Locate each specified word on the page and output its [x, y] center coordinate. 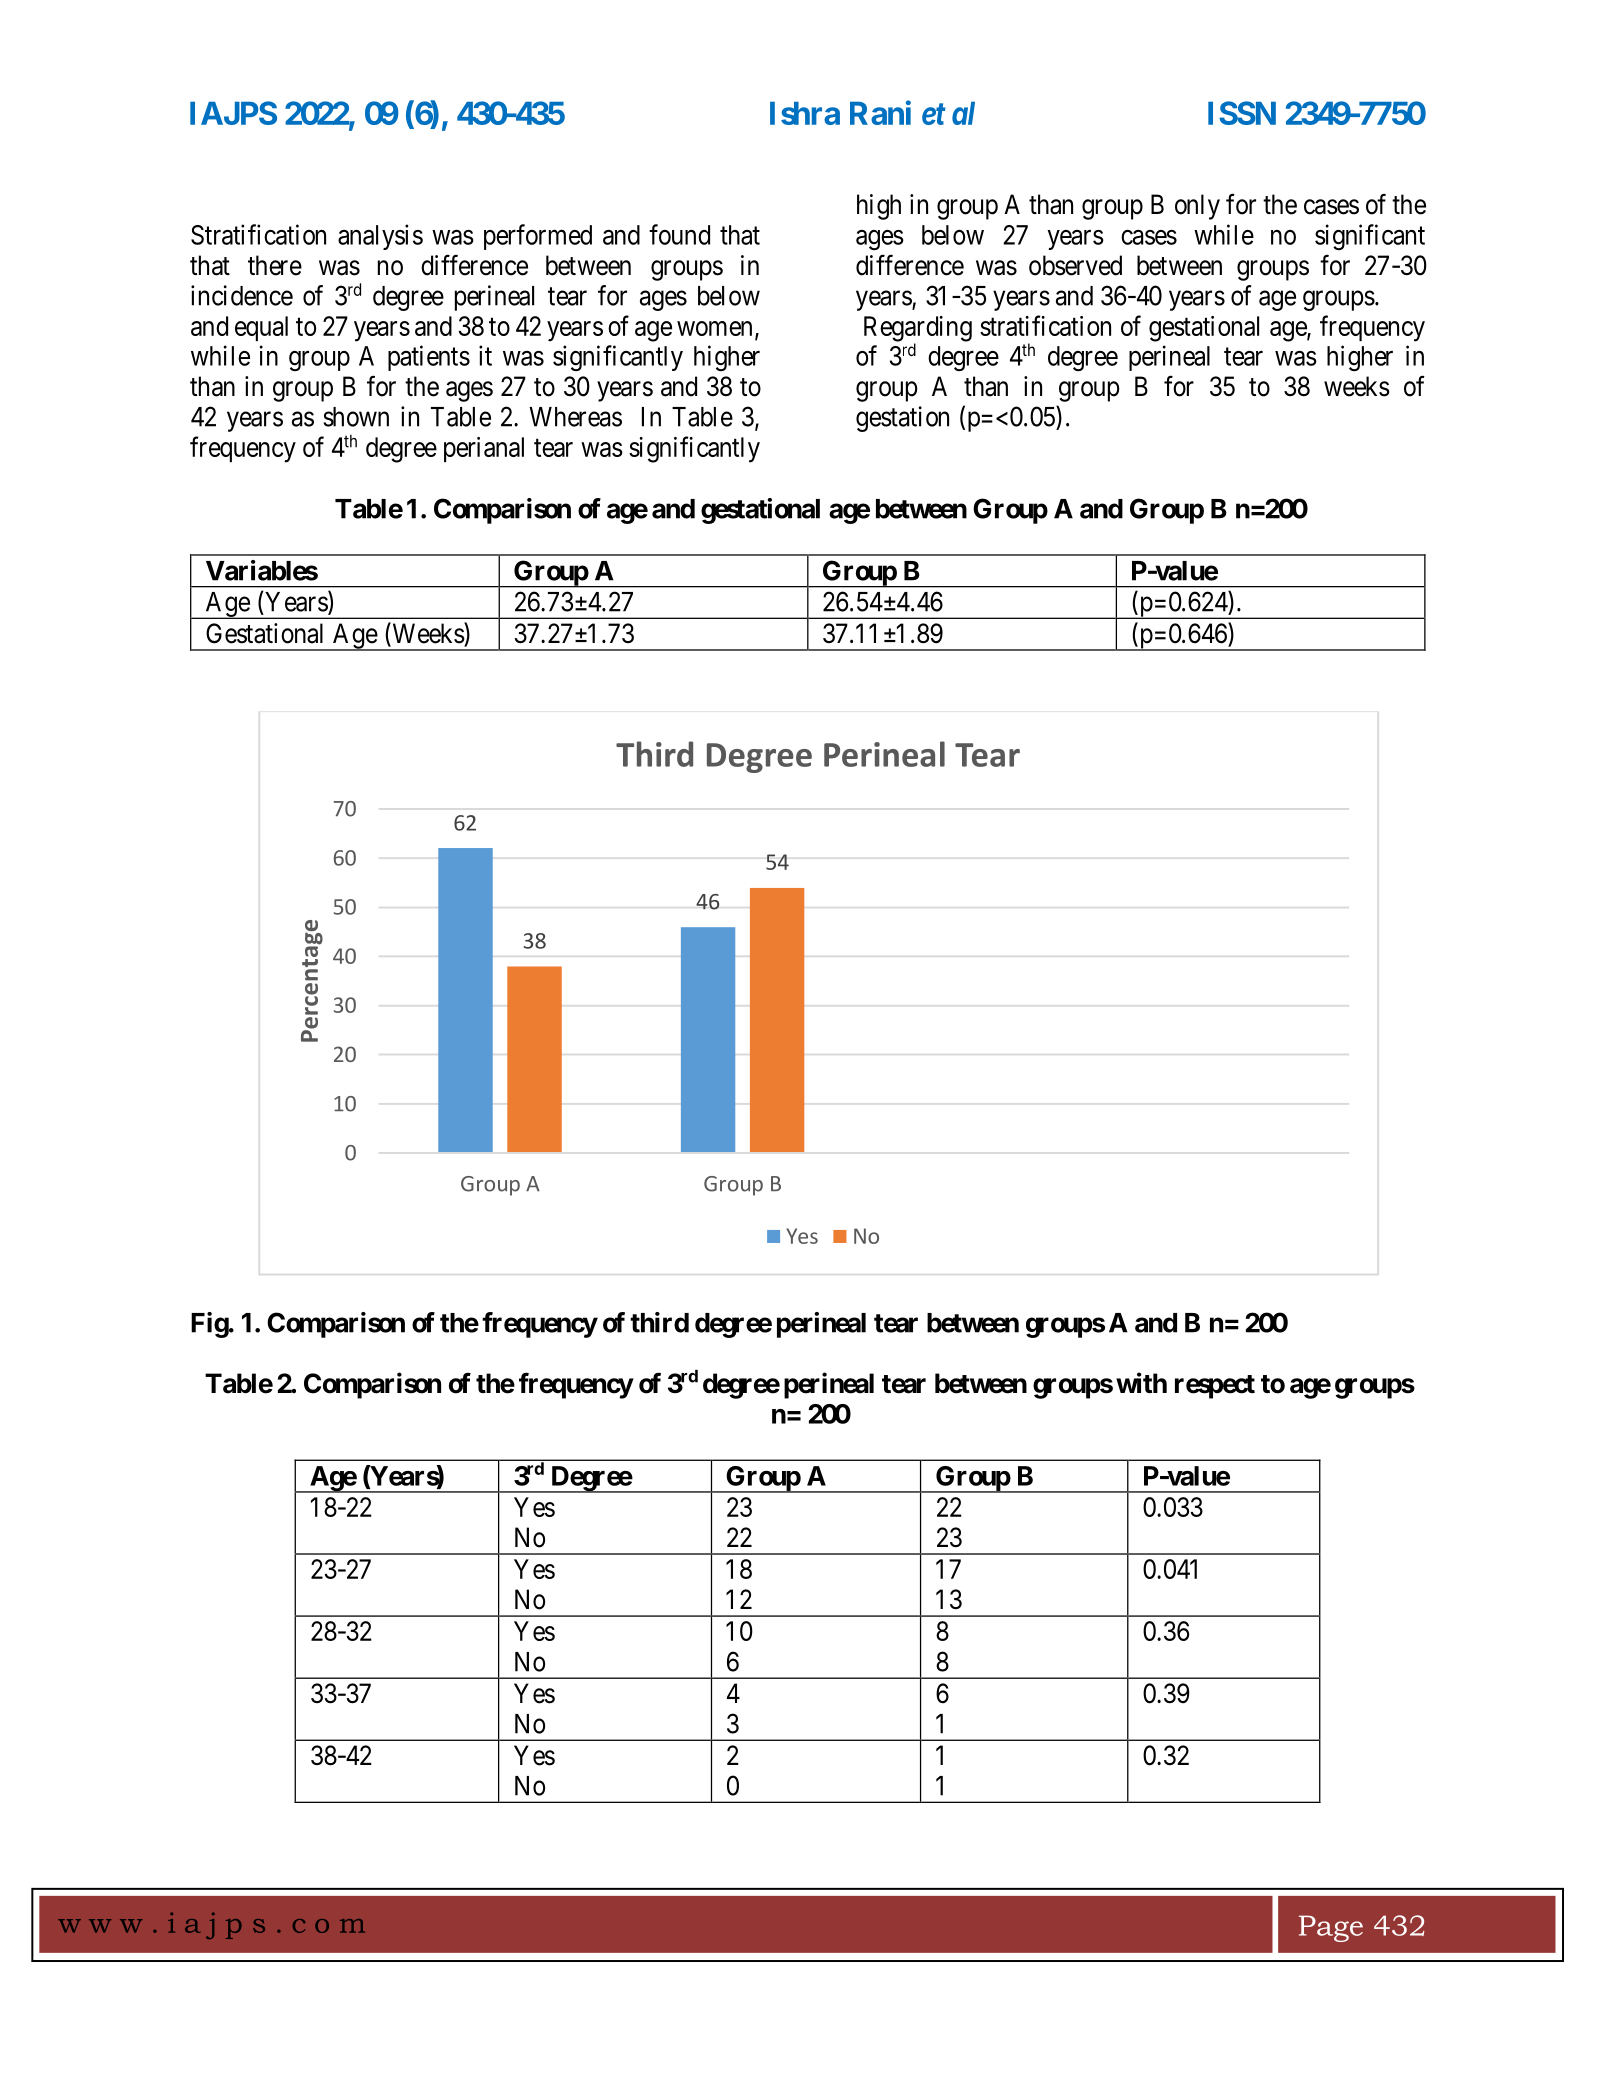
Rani [880, 112]
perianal [484, 449]
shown [356, 417]
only [1197, 207]
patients [429, 358]
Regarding [918, 330]
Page [1331, 1928]
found [679, 234]
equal [261, 328]
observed [1075, 265]
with [1141, 1382]
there [275, 265]
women [714, 328]
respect [1215, 1387]
